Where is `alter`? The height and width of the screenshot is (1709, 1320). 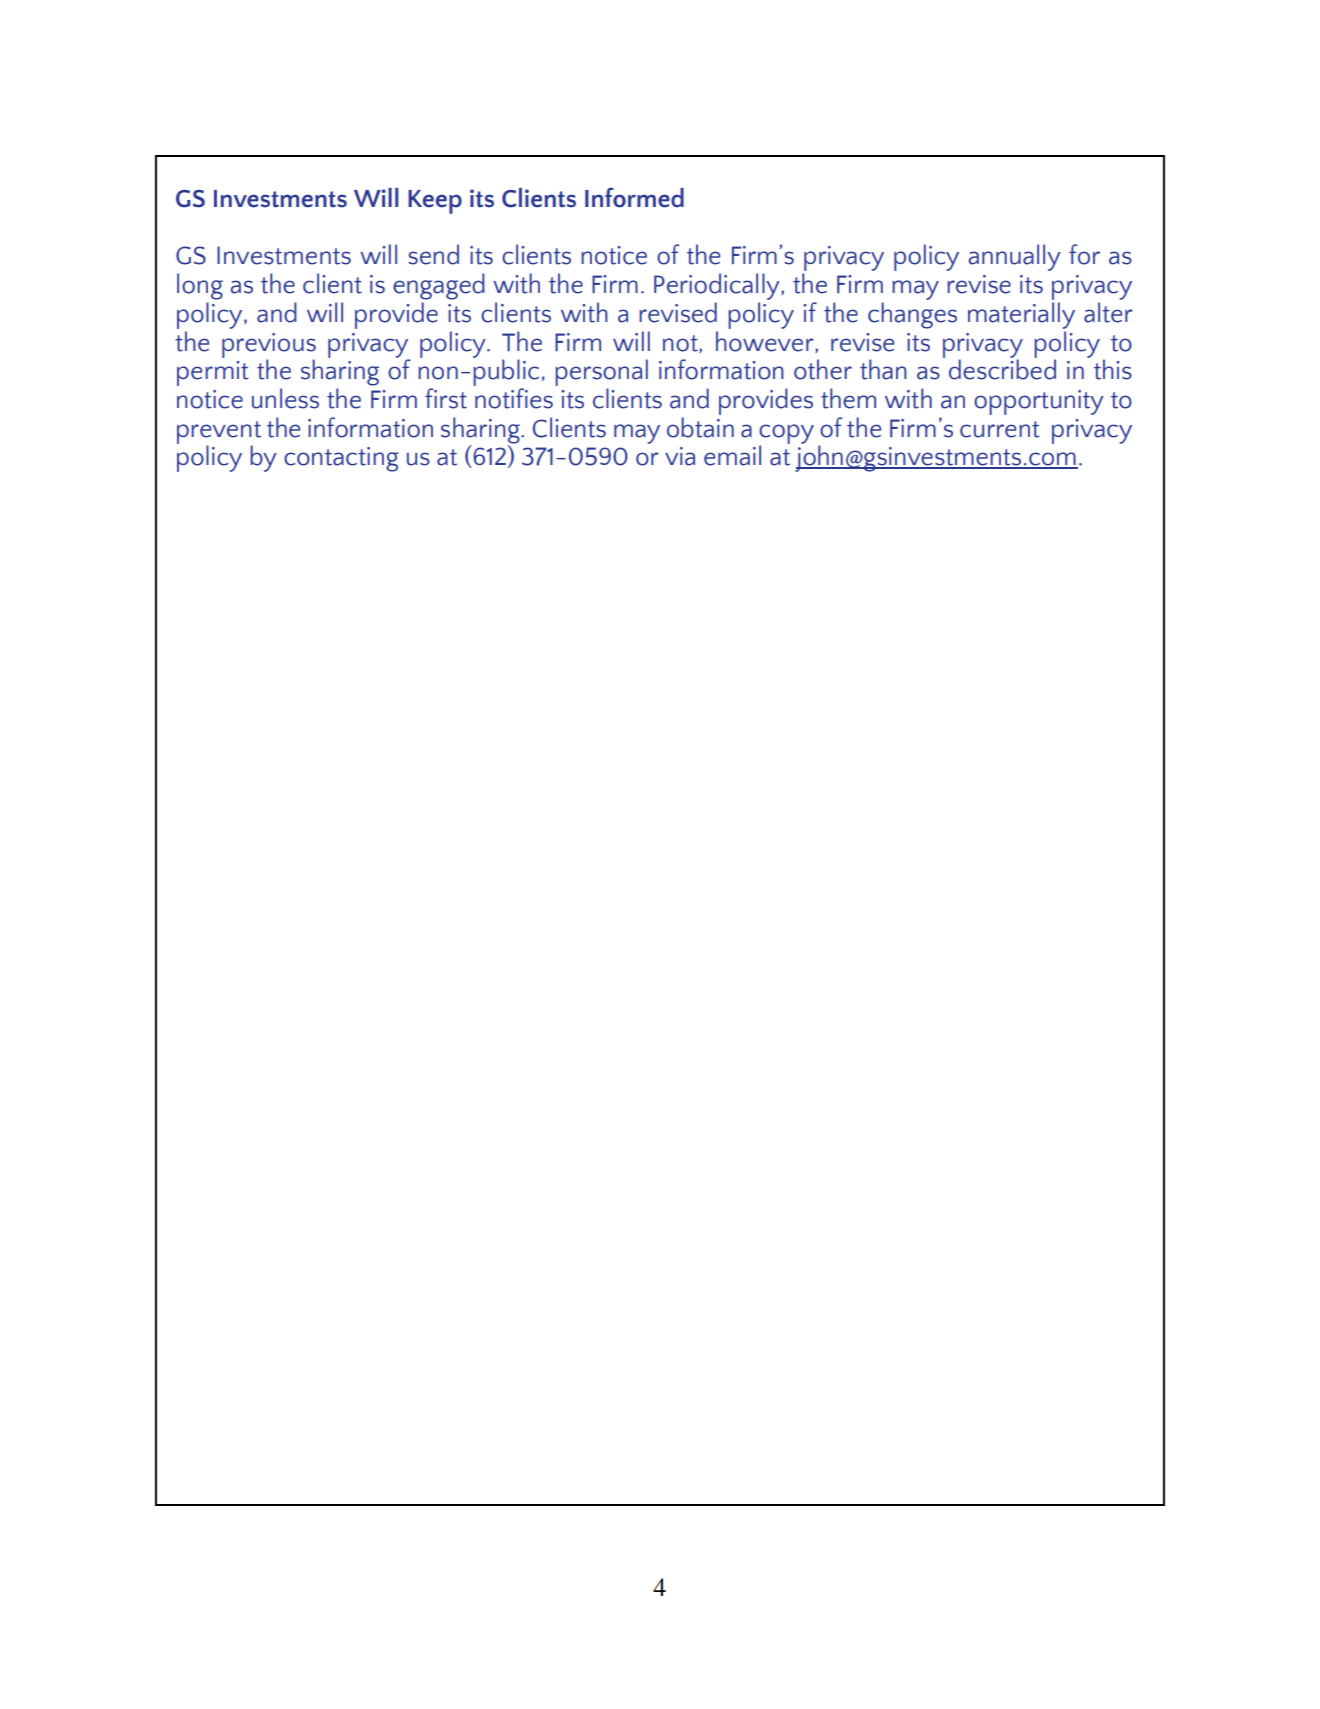
alter is located at coordinates (1108, 312).
